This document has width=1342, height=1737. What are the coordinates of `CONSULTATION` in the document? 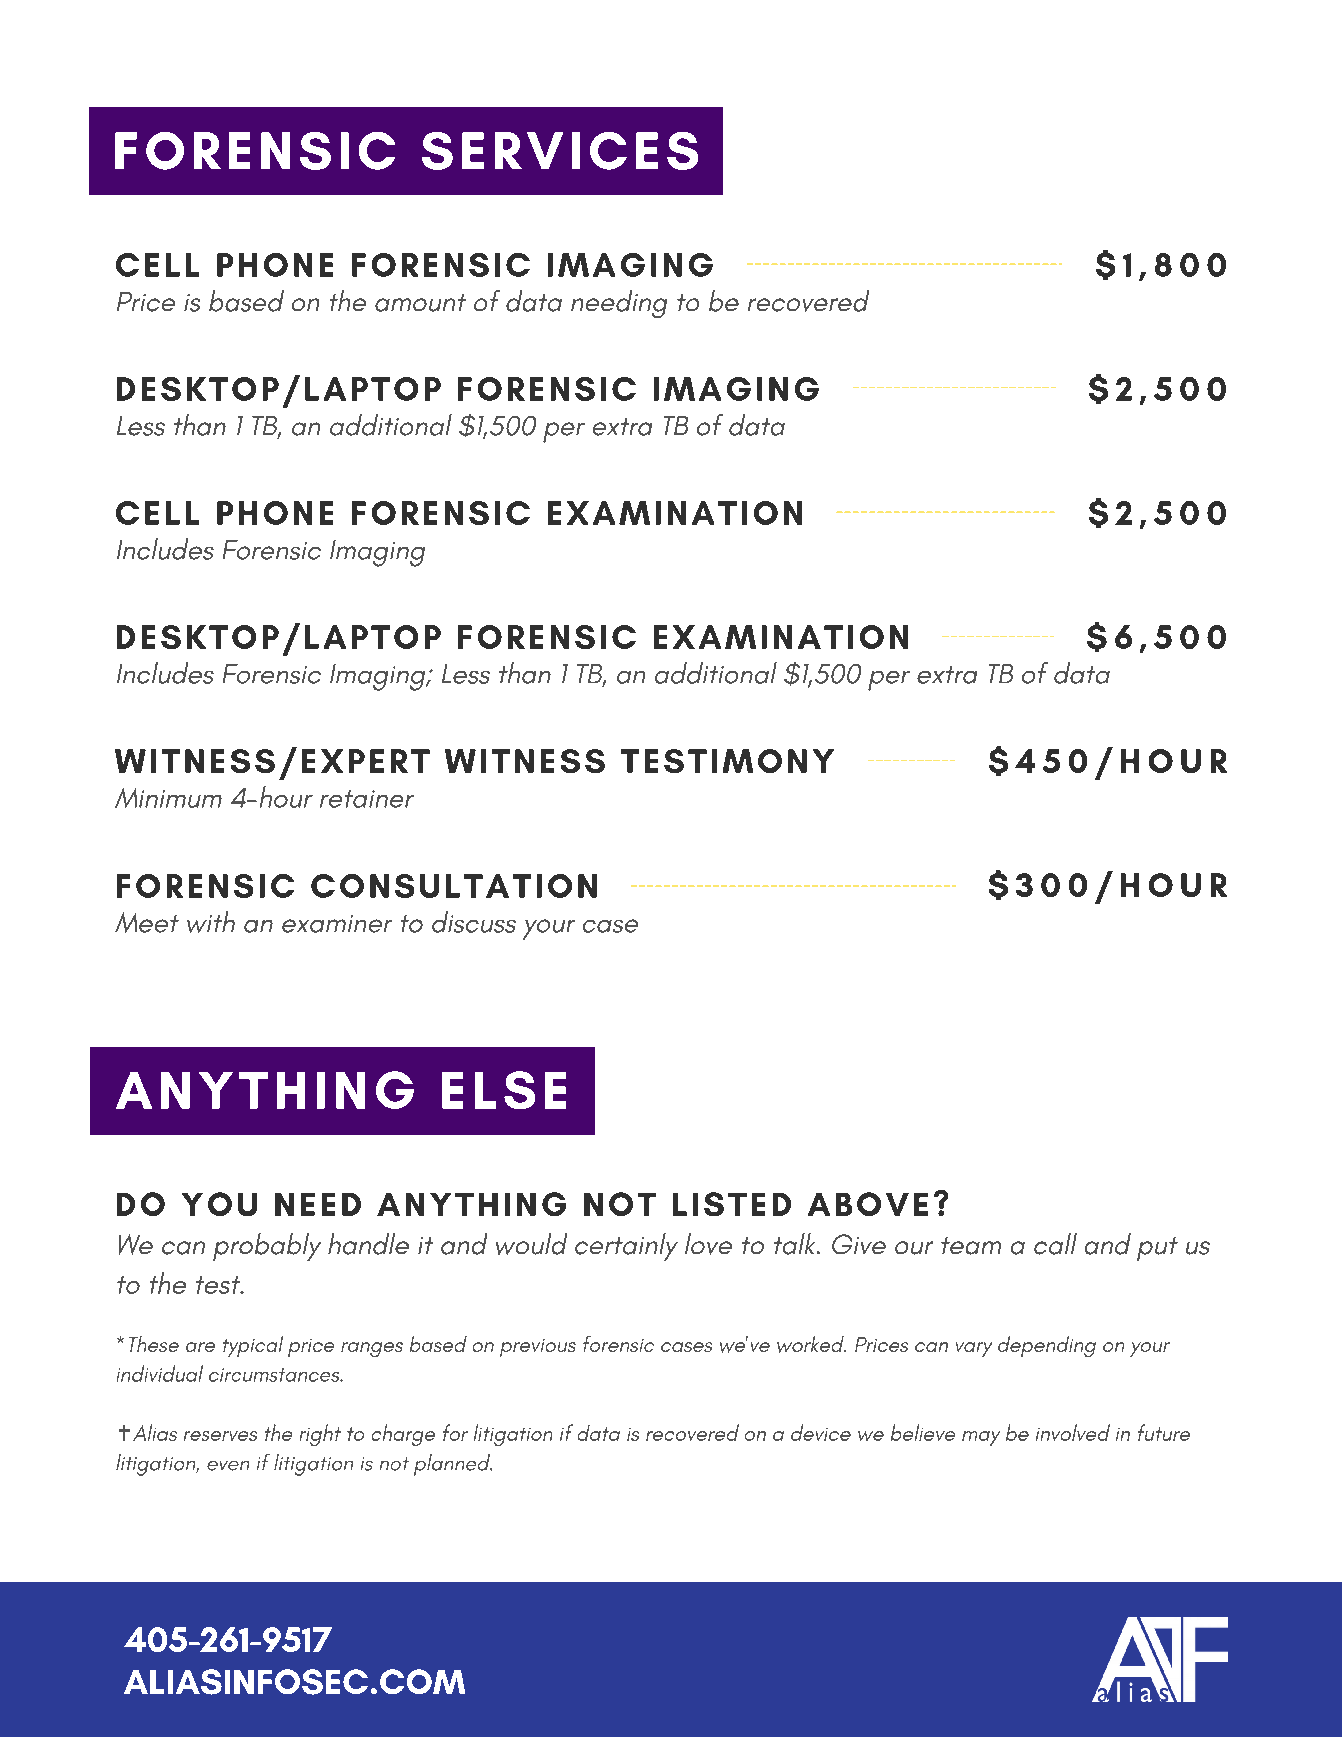 It's located at (454, 886).
